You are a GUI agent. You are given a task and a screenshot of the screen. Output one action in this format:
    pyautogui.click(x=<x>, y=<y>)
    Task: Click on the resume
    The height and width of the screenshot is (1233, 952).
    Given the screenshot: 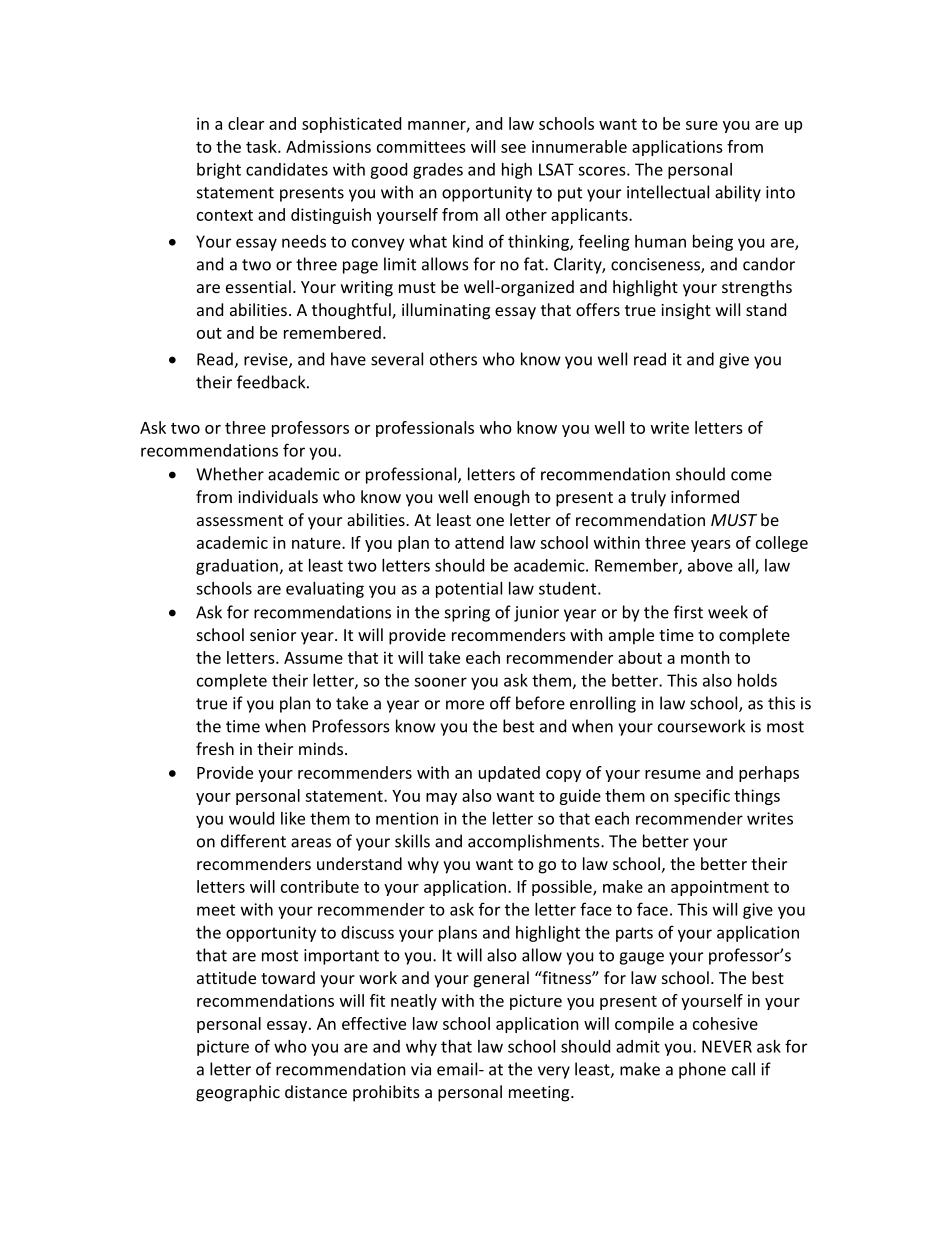 What is the action you would take?
    pyautogui.click(x=673, y=774)
